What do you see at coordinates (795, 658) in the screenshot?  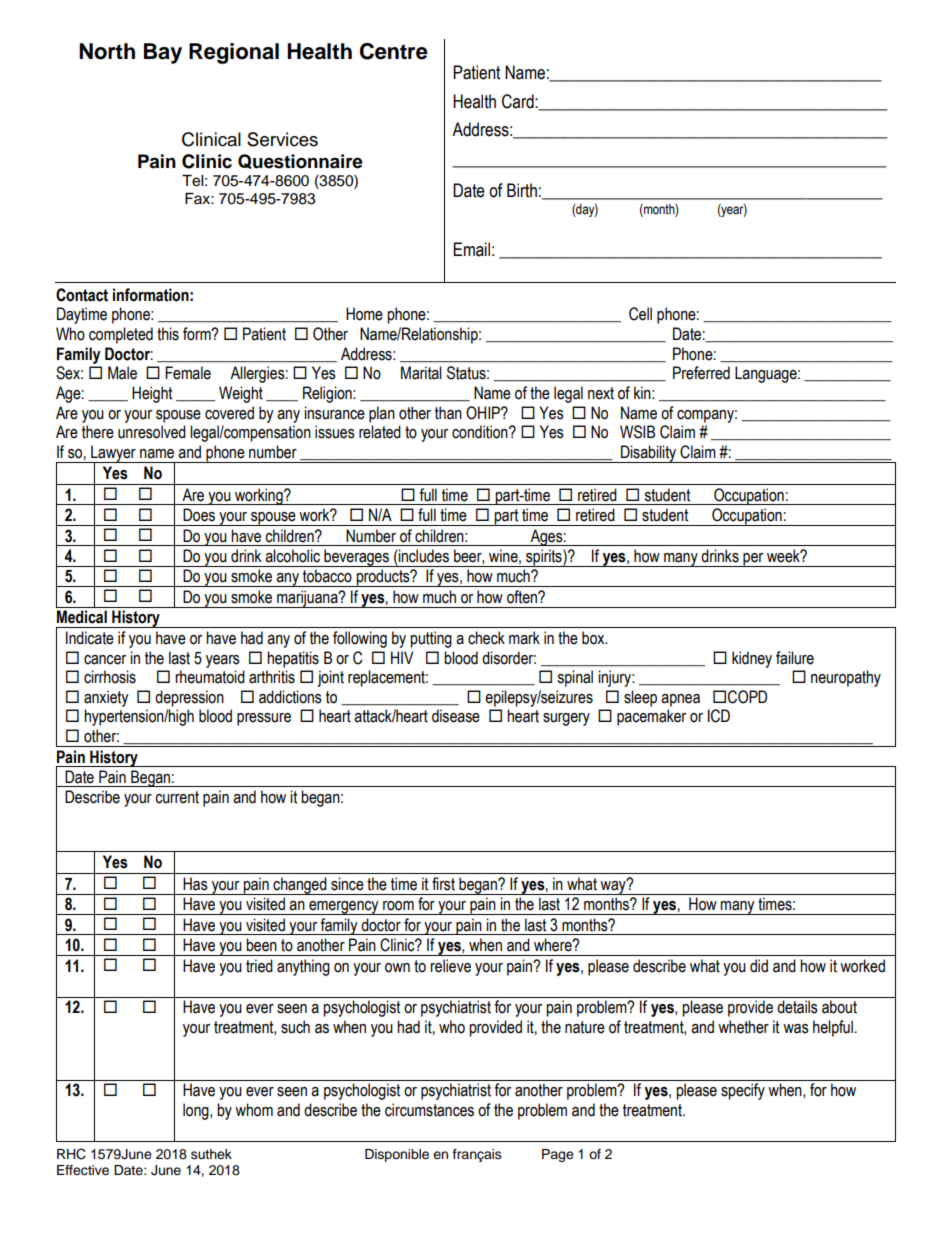 I see `failure` at bounding box center [795, 658].
